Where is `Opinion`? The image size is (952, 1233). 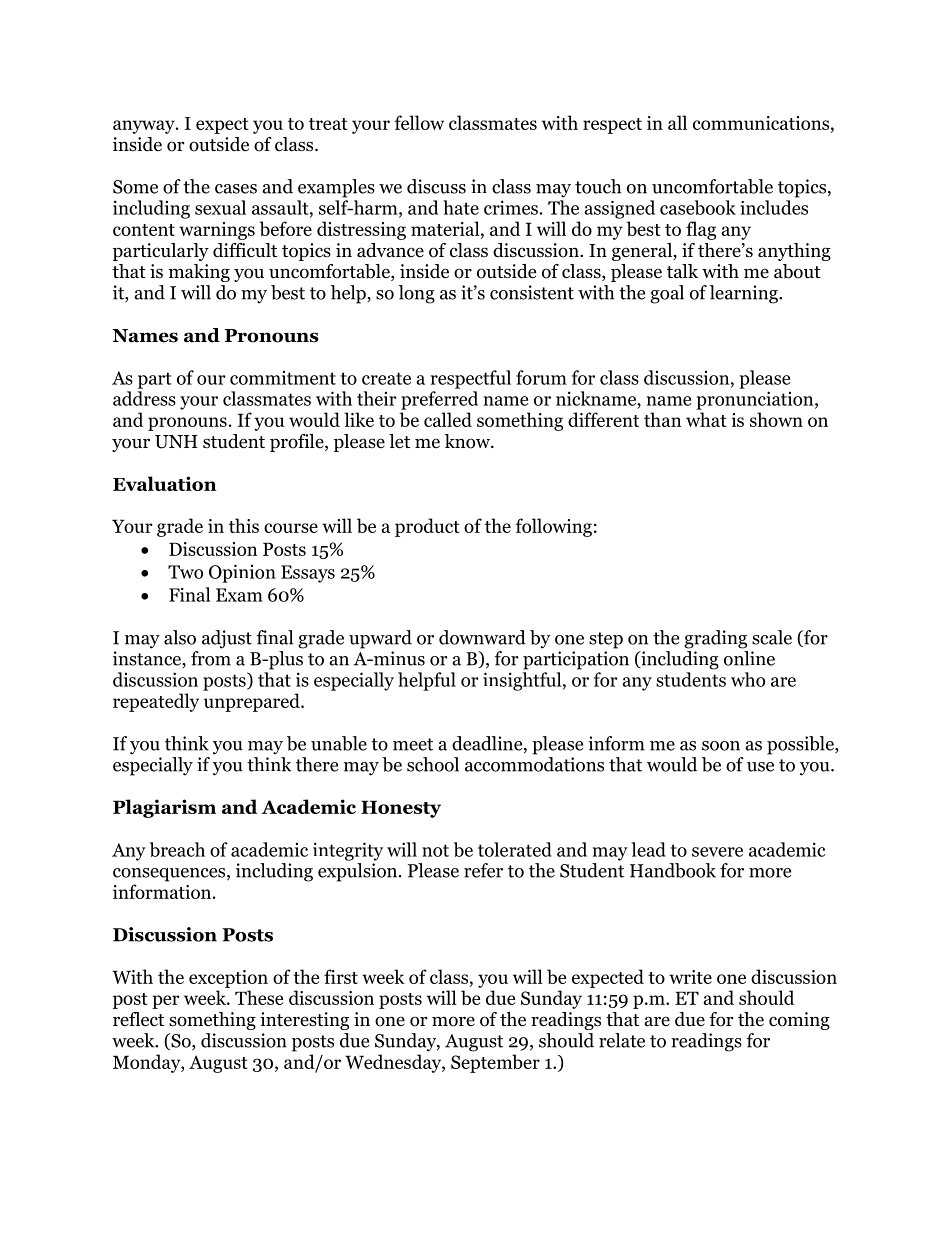 Opinion is located at coordinates (242, 573).
